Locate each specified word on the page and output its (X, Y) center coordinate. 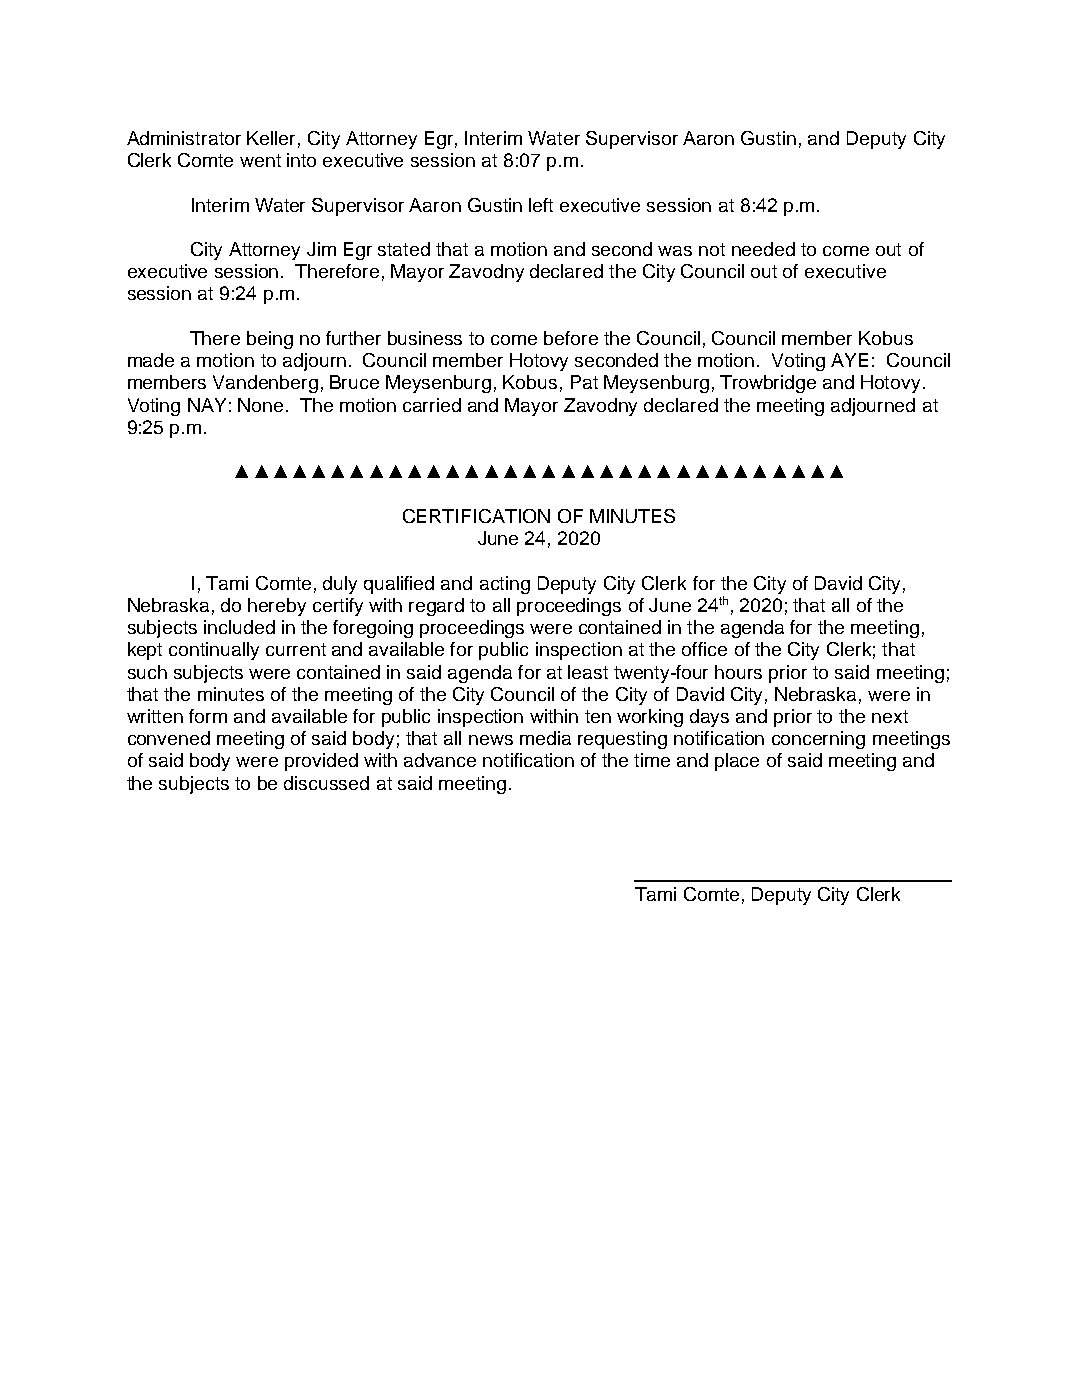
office (704, 649)
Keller (271, 138)
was (675, 251)
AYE (849, 360)
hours (738, 672)
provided (321, 762)
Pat (584, 382)
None (260, 405)
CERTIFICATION (476, 516)
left (541, 205)
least (588, 672)
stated (404, 249)
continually (214, 651)
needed (763, 249)
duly (340, 585)
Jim (321, 249)
